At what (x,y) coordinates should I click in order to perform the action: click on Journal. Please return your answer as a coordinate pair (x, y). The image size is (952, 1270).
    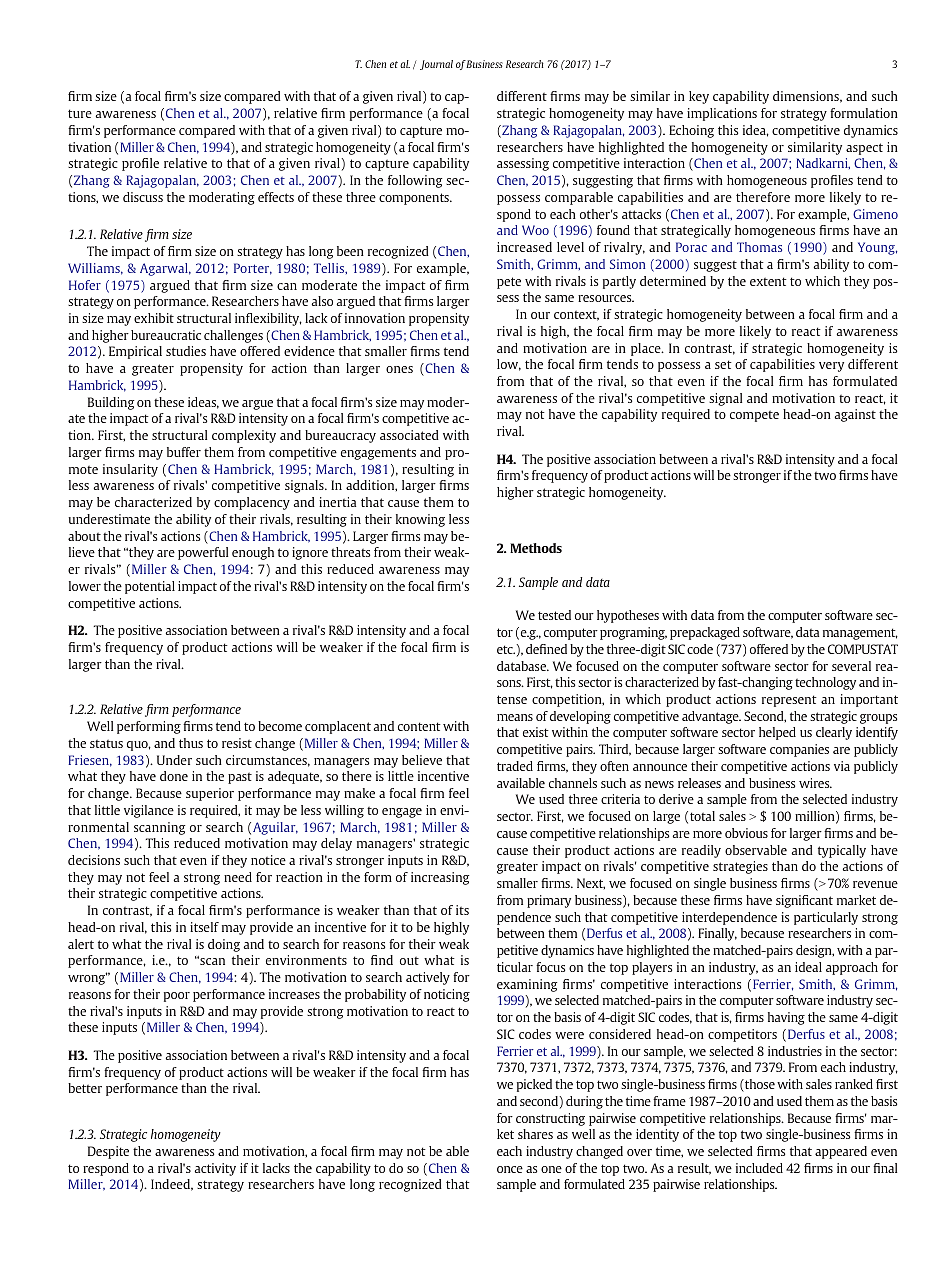
    Looking at the image, I should click on (436, 65).
